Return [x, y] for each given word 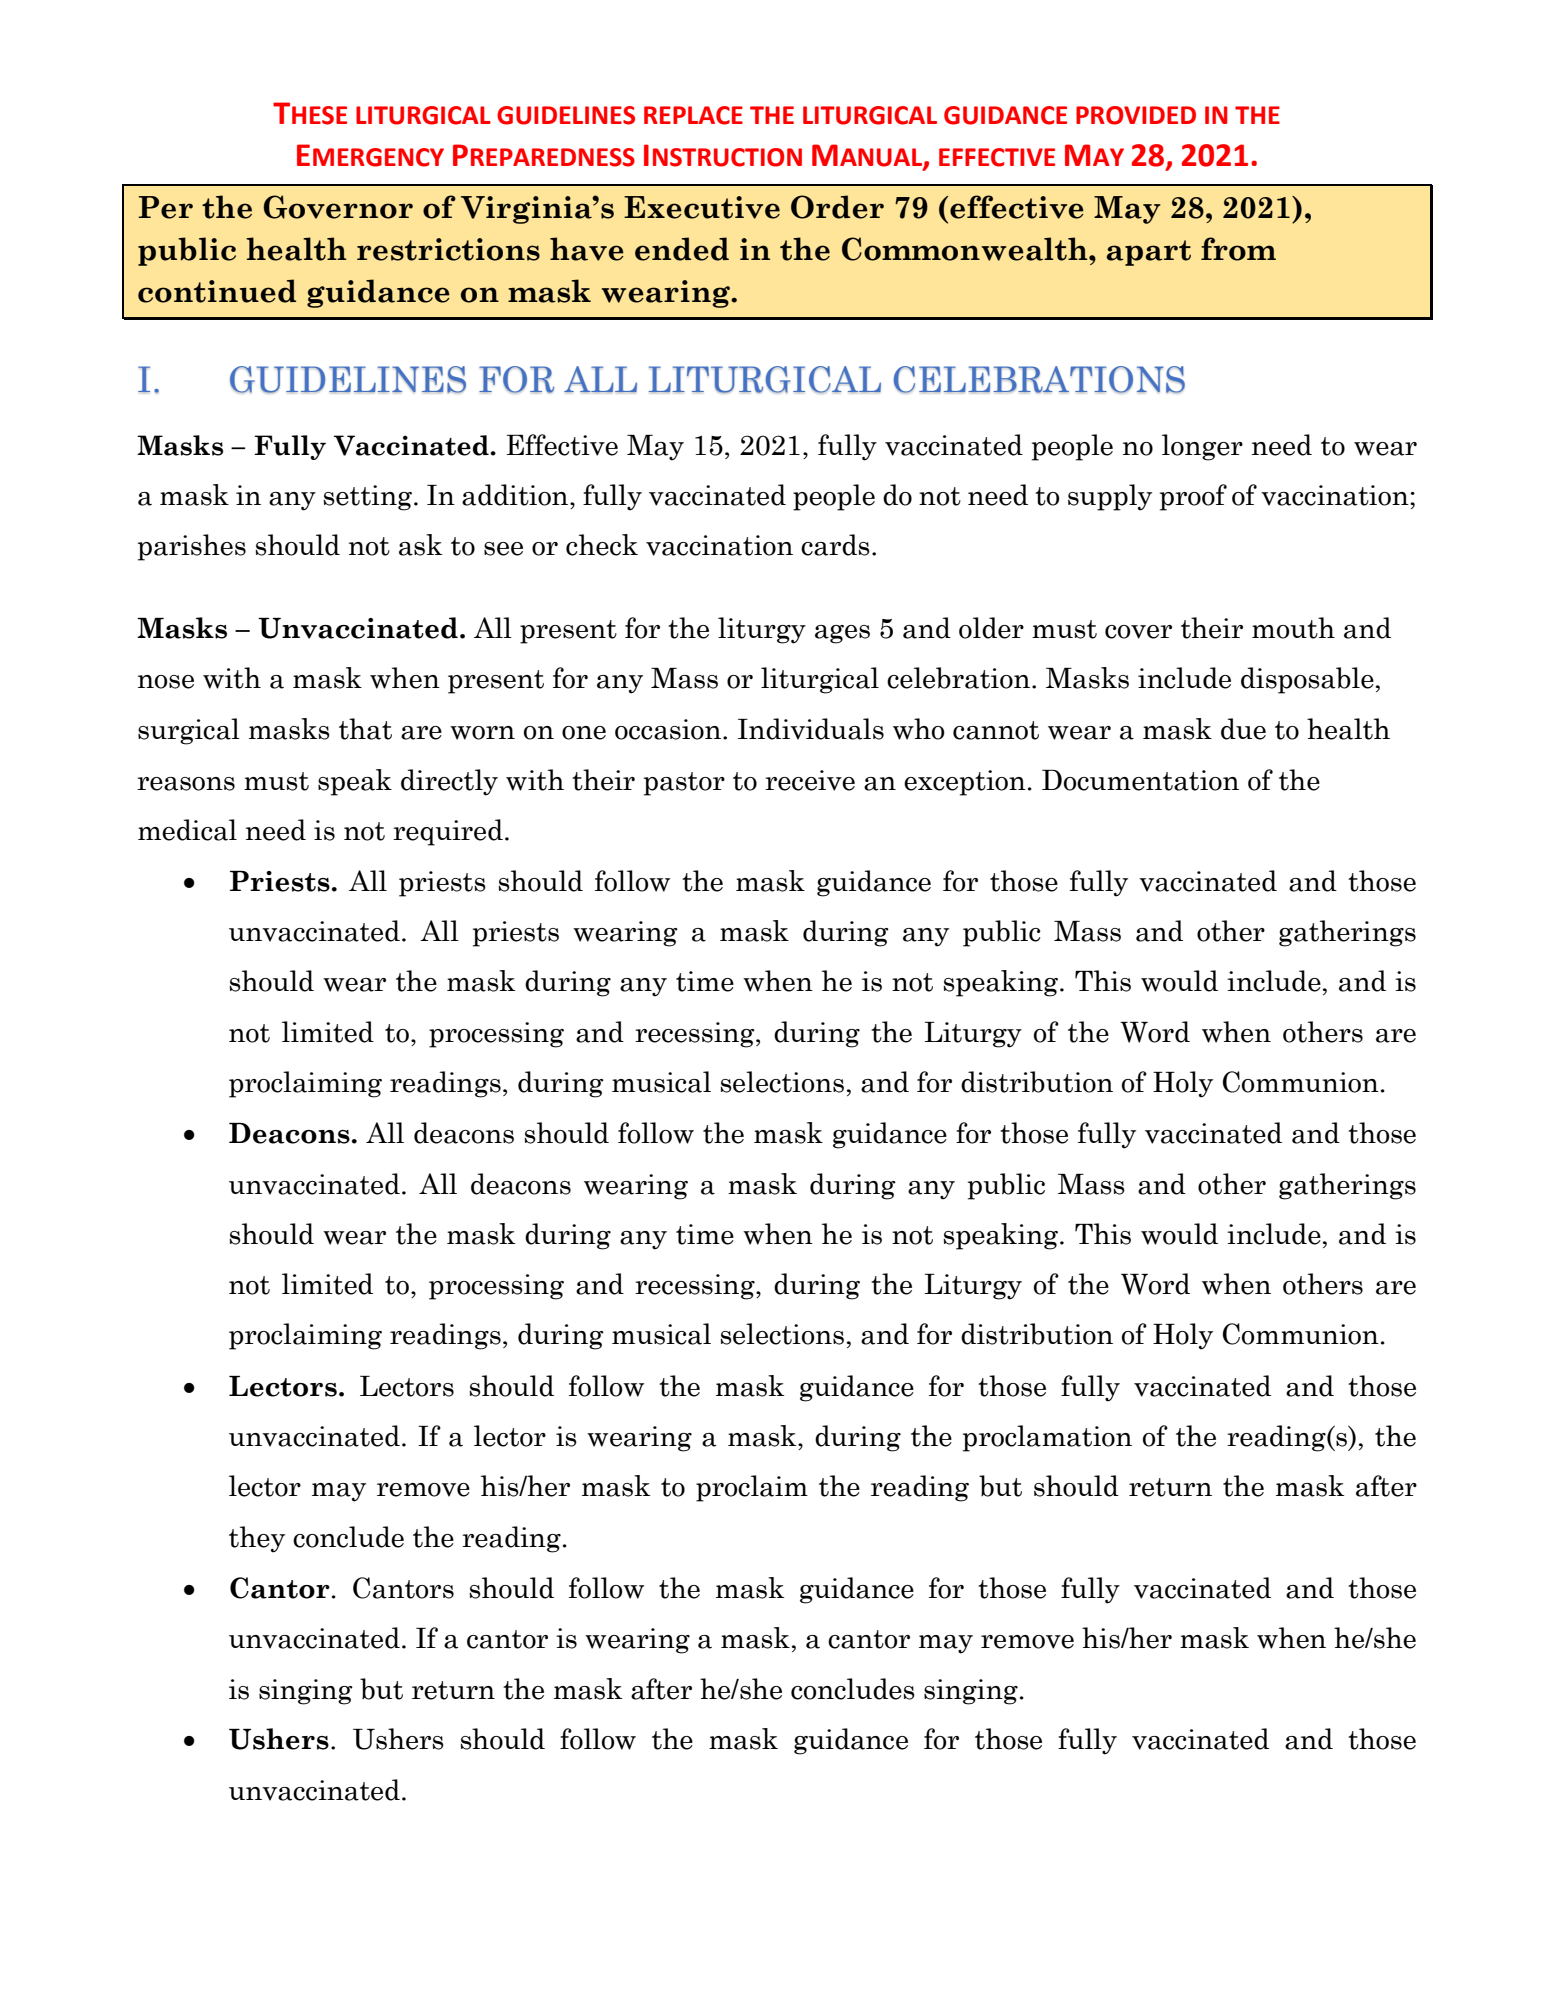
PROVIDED [1136, 115]
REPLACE [693, 115]
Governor [338, 207]
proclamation [1047, 1438]
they [257, 1539]
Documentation [1140, 780]
